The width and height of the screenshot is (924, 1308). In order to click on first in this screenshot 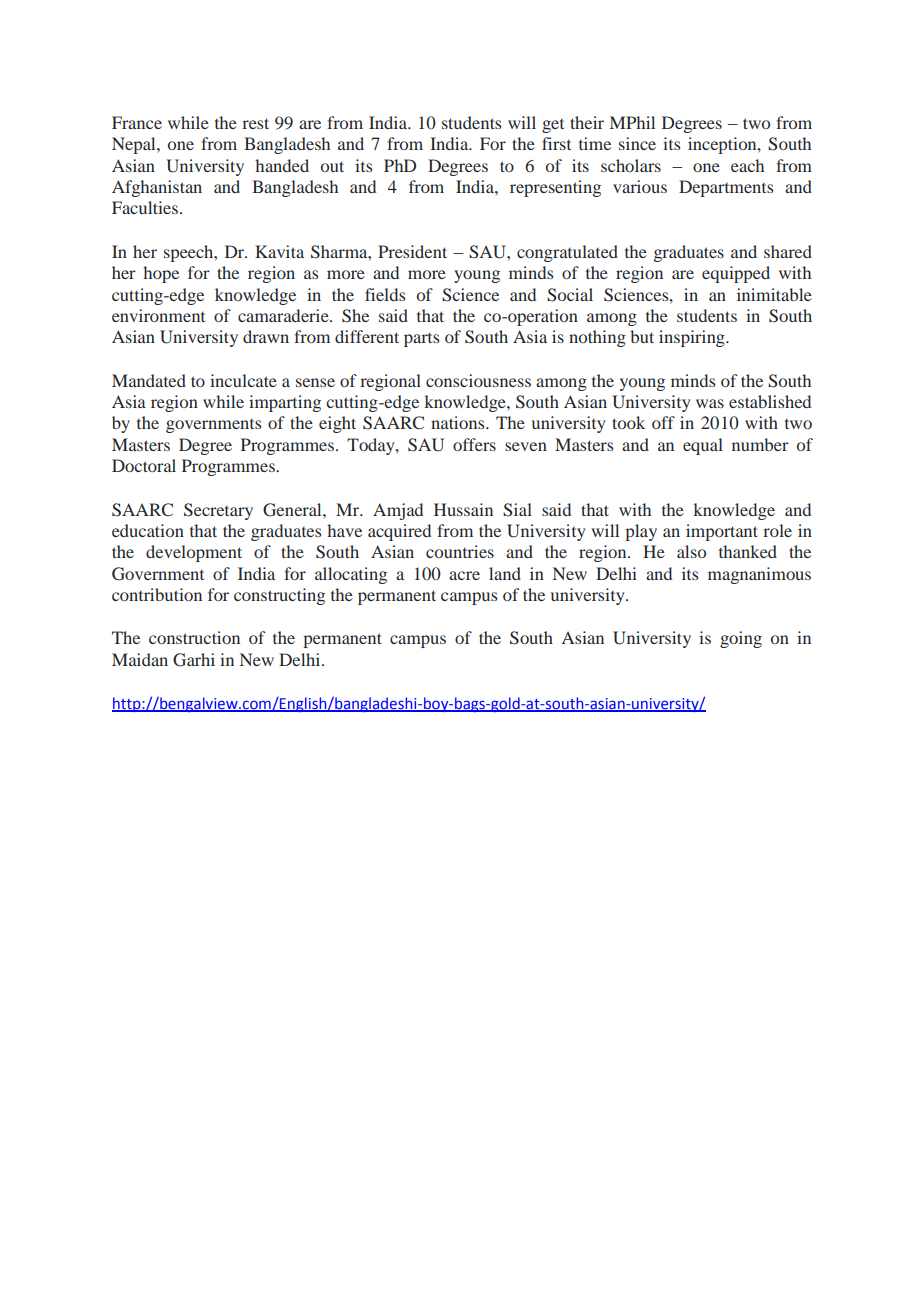, I will do `click(556, 143)`.
